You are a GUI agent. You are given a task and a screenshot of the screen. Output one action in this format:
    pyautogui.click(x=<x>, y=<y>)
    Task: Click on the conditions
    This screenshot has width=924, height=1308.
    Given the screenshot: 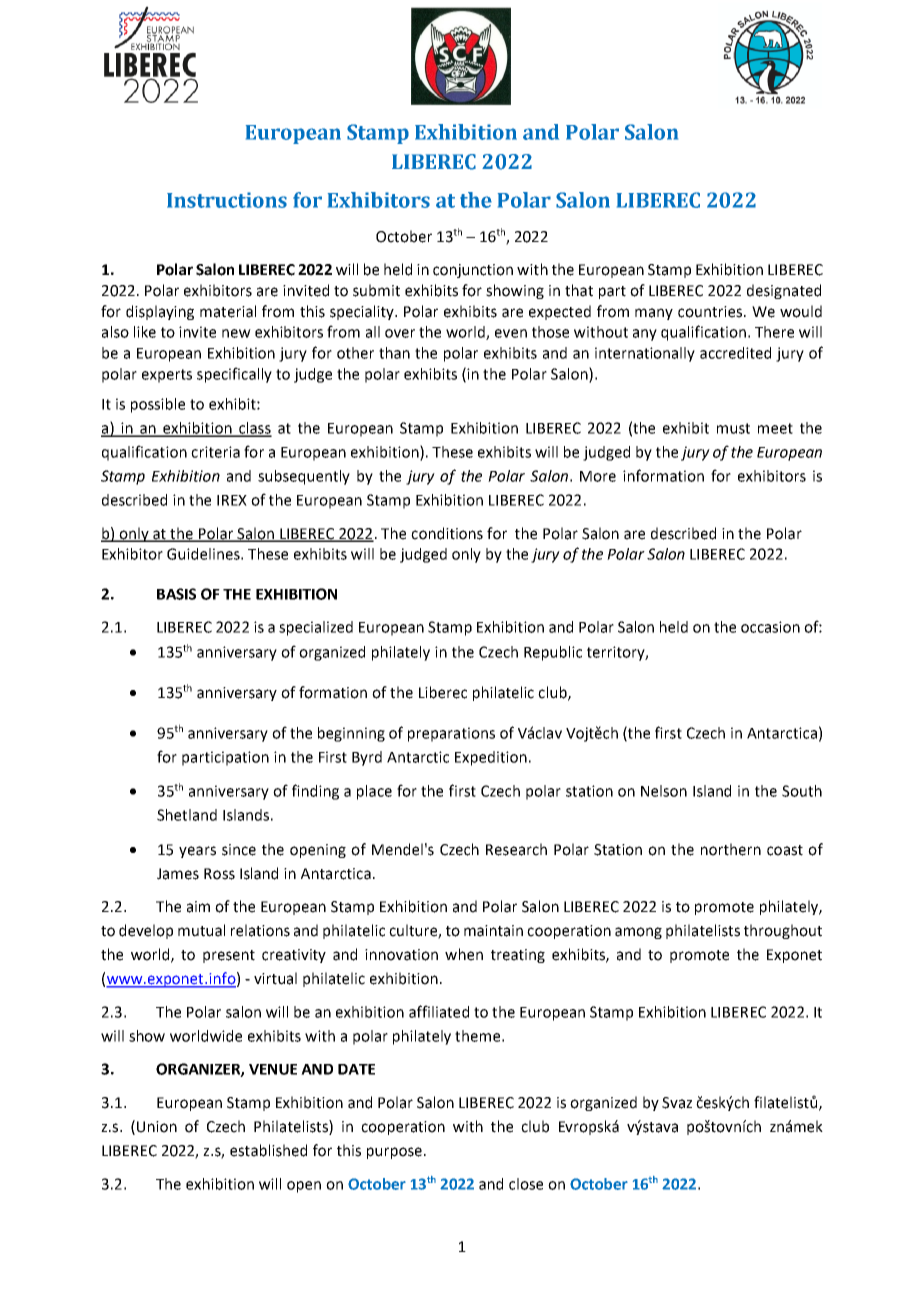 What is the action you would take?
    pyautogui.click(x=447, y=533)
